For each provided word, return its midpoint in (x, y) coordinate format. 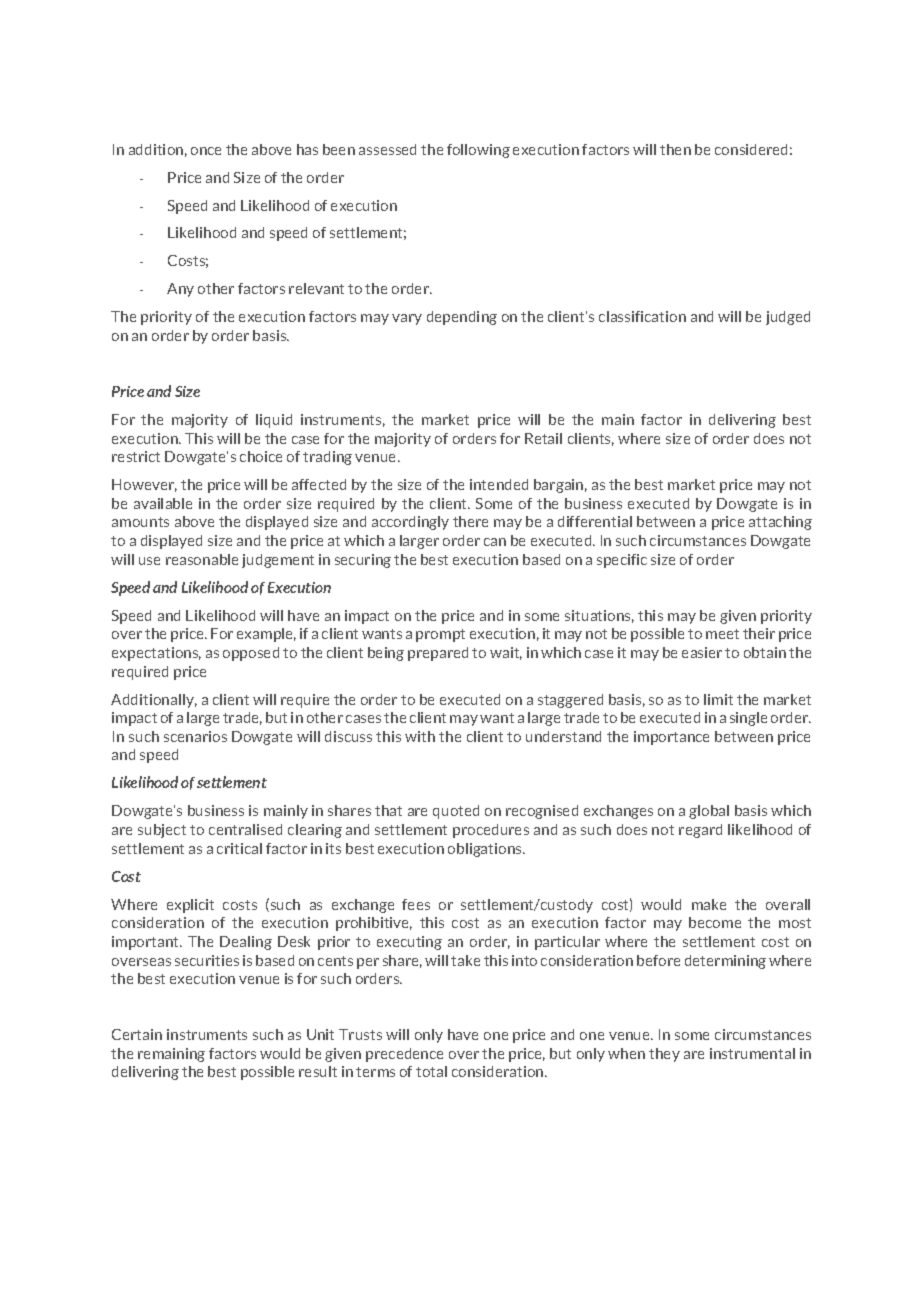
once (206, 151)
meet (722, 634)
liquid (274, 421)
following (478, 151)
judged (788, 318)
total (431, 1071)
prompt (440, 635)
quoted (456, 812)
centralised (245, 829)
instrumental (752, 1053)
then (675, 149)
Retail (543, 438)
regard (700, 831)
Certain (137, 1034)
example (266, 635)
